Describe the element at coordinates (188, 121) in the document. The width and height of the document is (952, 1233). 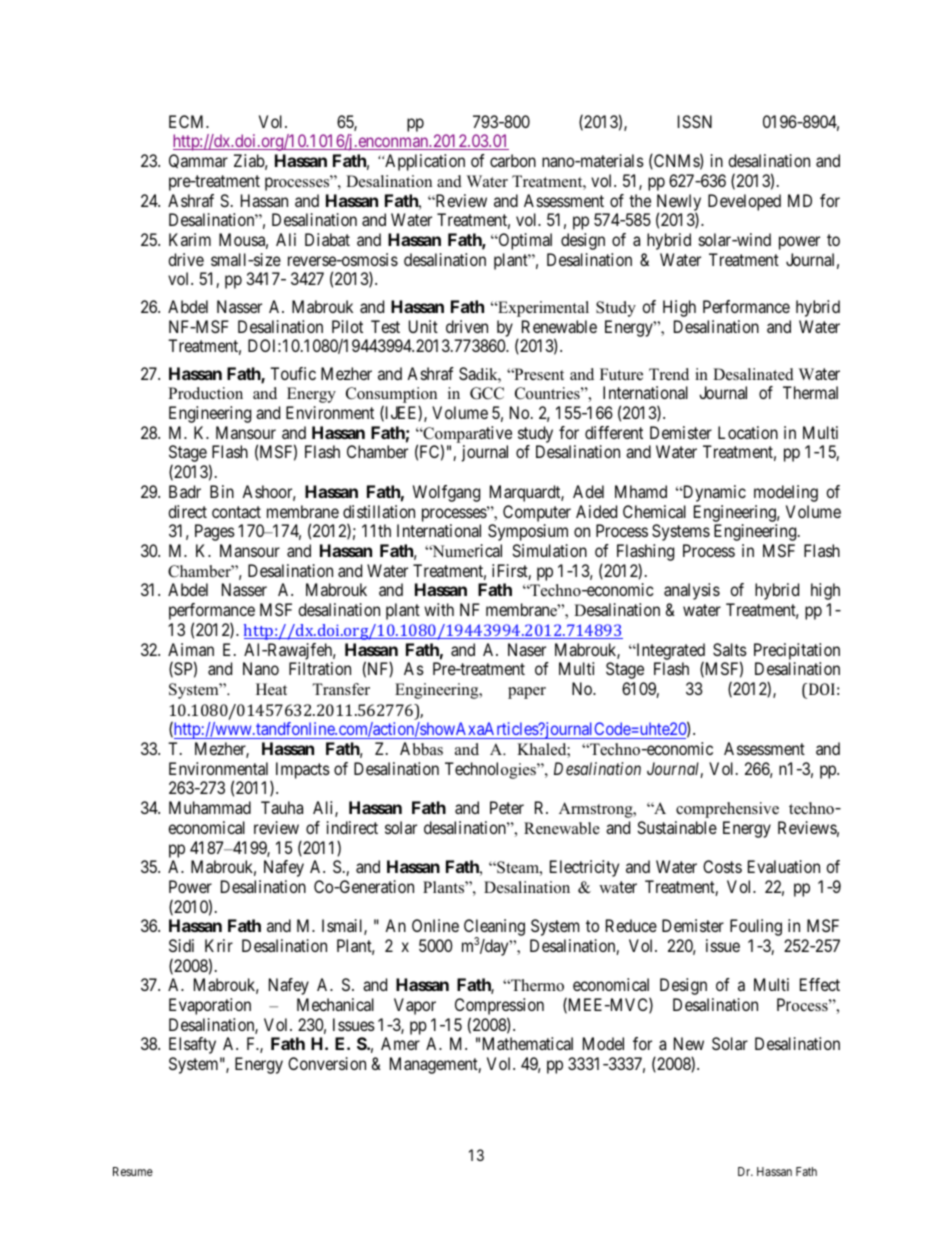
I see `ECM` at that location.
